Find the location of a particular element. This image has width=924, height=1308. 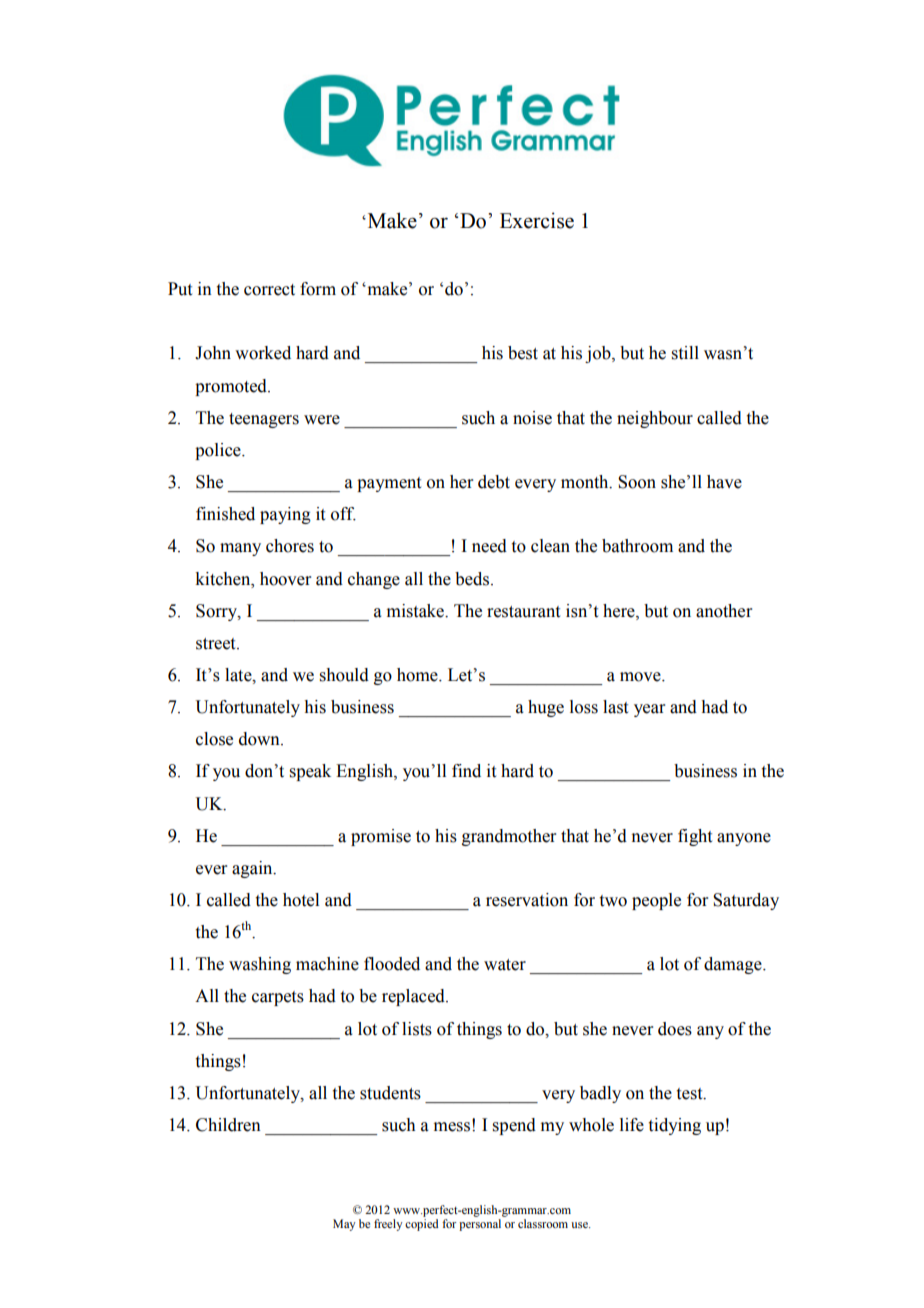

Children is located at coordinates (228, 1125).
